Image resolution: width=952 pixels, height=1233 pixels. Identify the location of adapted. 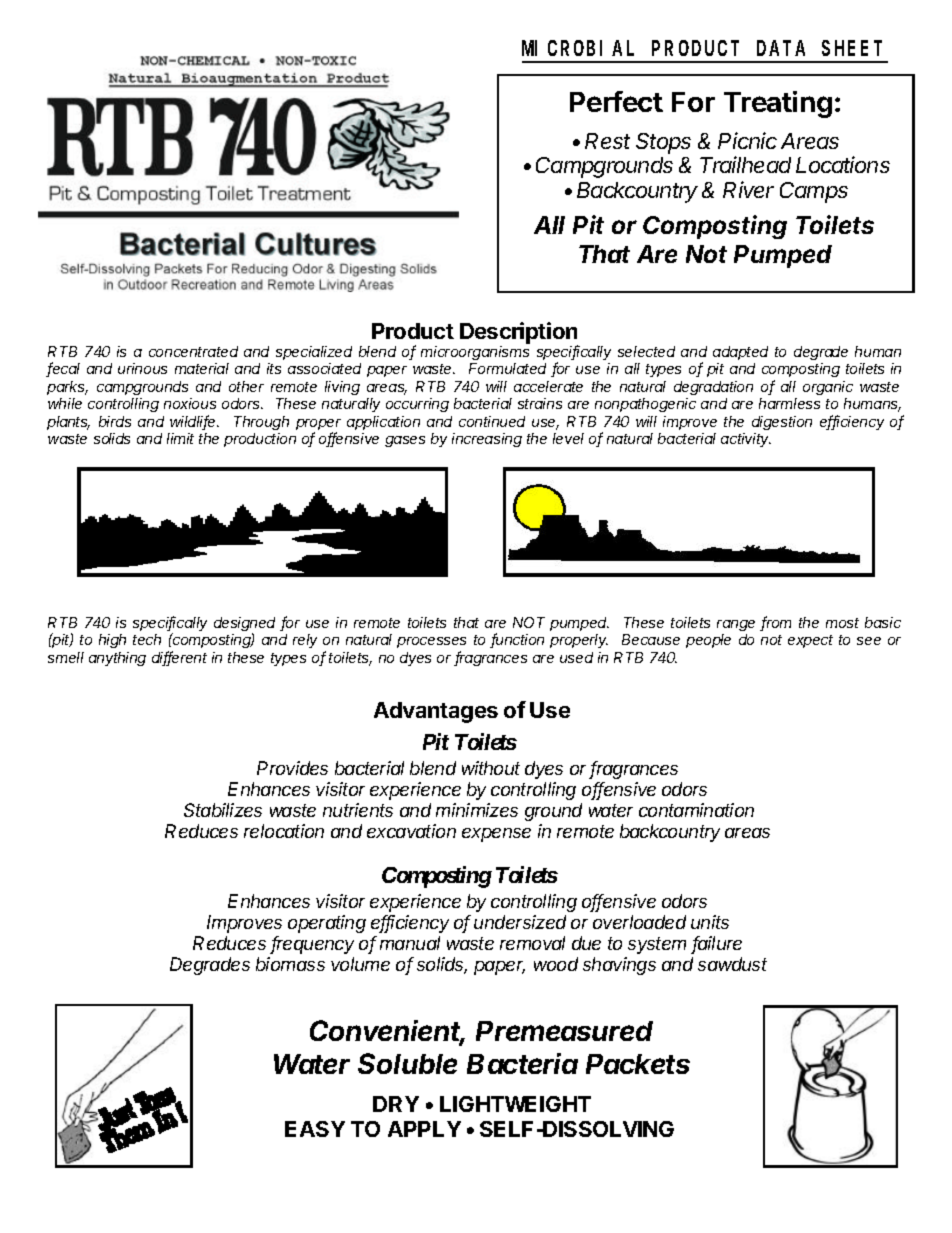
(740, 353).
